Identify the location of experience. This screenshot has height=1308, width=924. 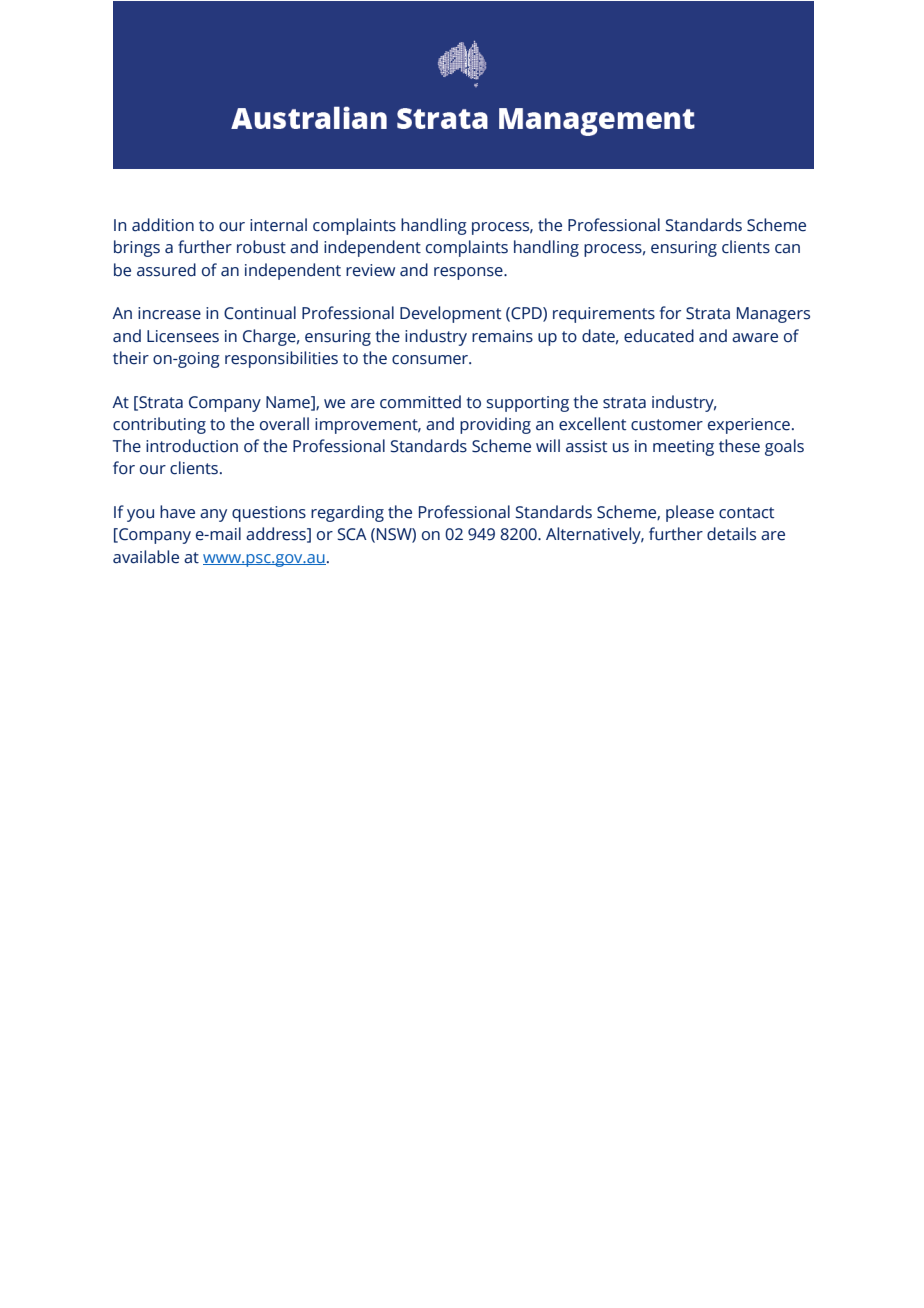
(749, 426).
